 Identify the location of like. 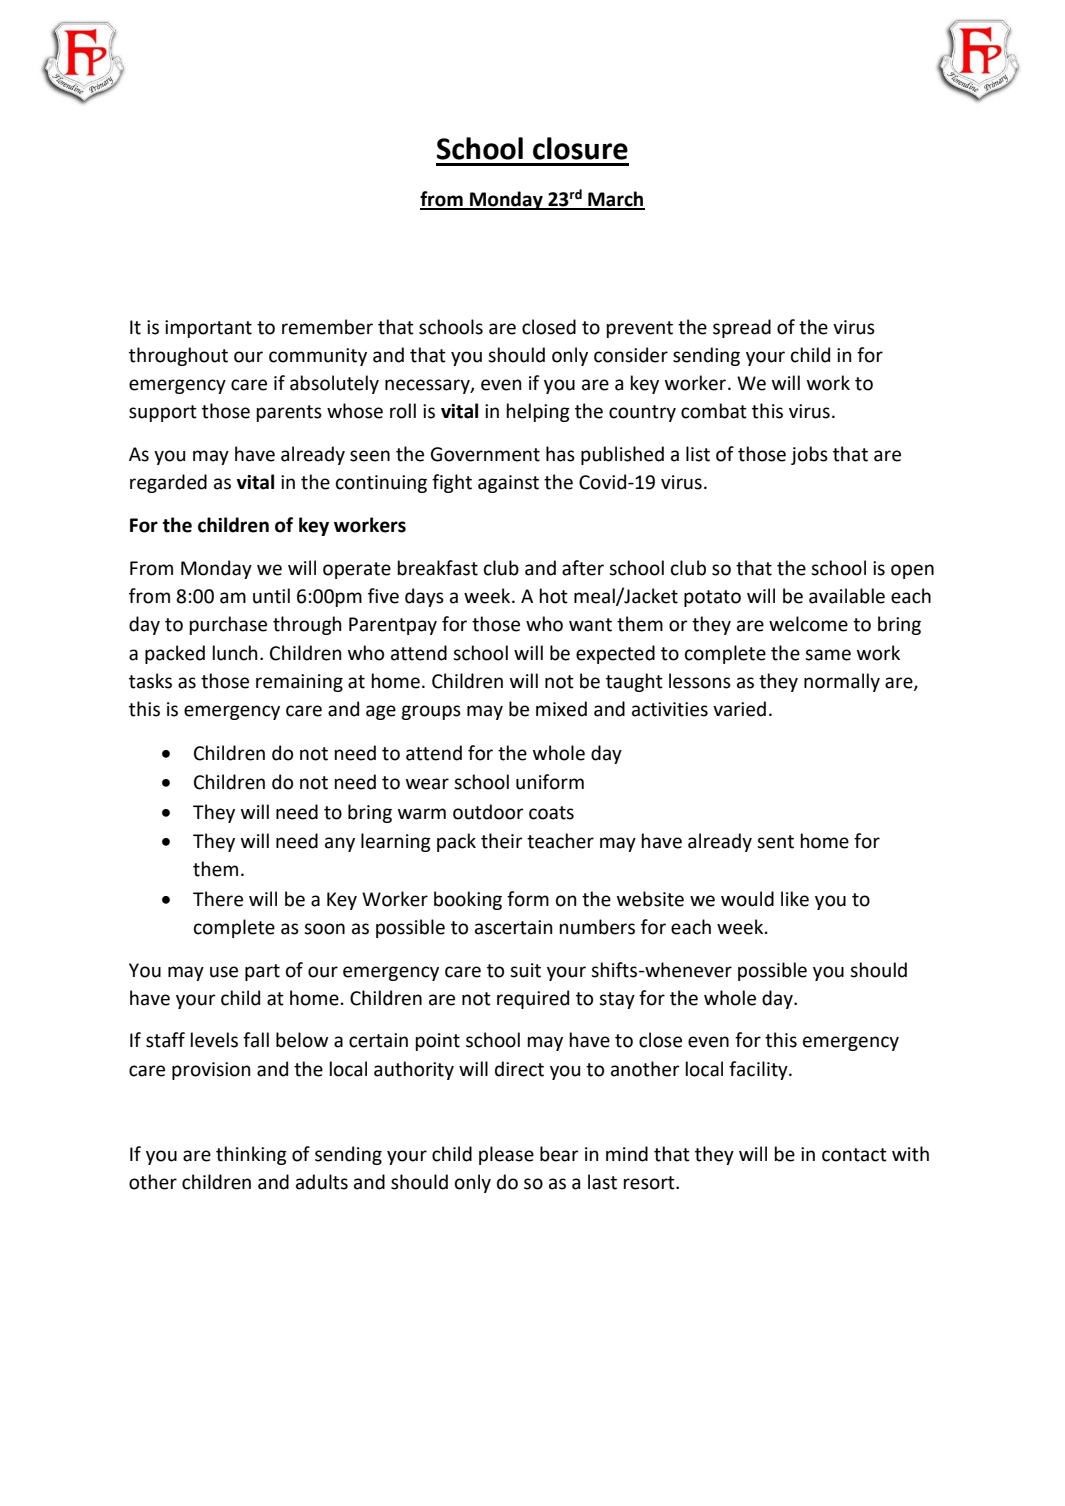
(795, 899).
